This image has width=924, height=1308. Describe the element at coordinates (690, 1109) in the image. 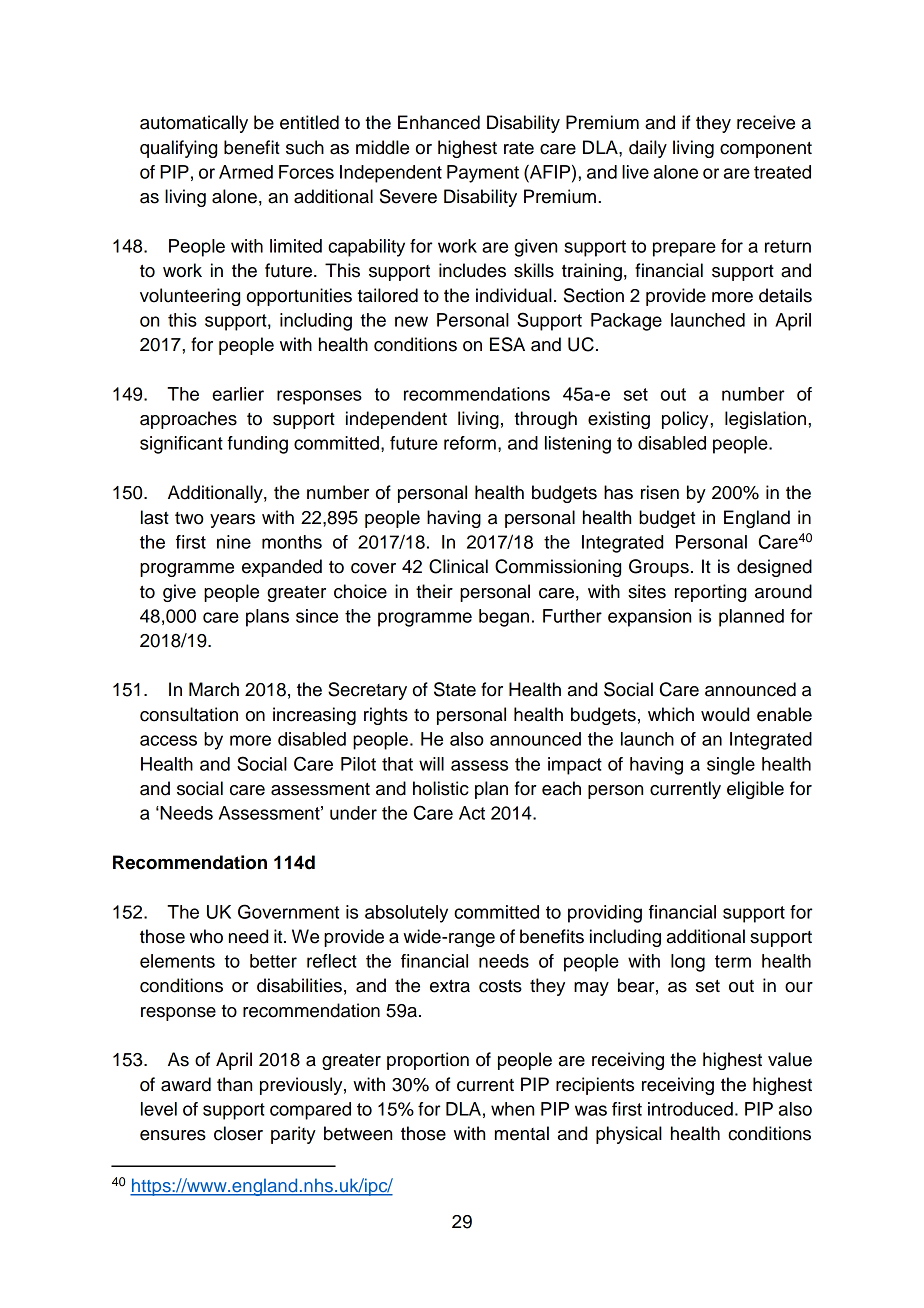

I see `introduced` at that location.
